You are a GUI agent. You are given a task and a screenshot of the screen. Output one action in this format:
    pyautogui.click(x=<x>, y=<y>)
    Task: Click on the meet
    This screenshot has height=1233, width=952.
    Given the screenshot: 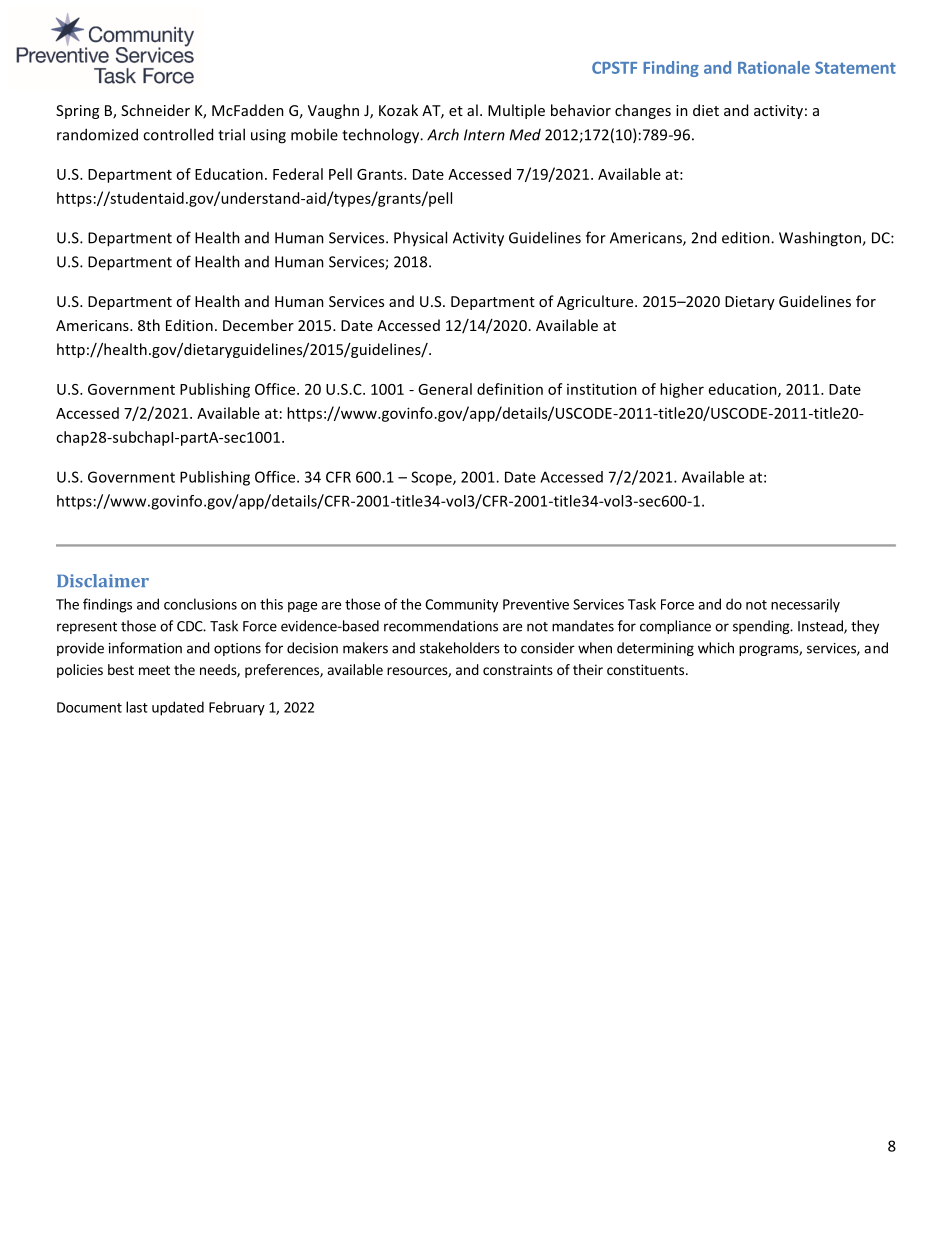 What is the action you would take?
    pyautogui.click(x=154, y=670)
